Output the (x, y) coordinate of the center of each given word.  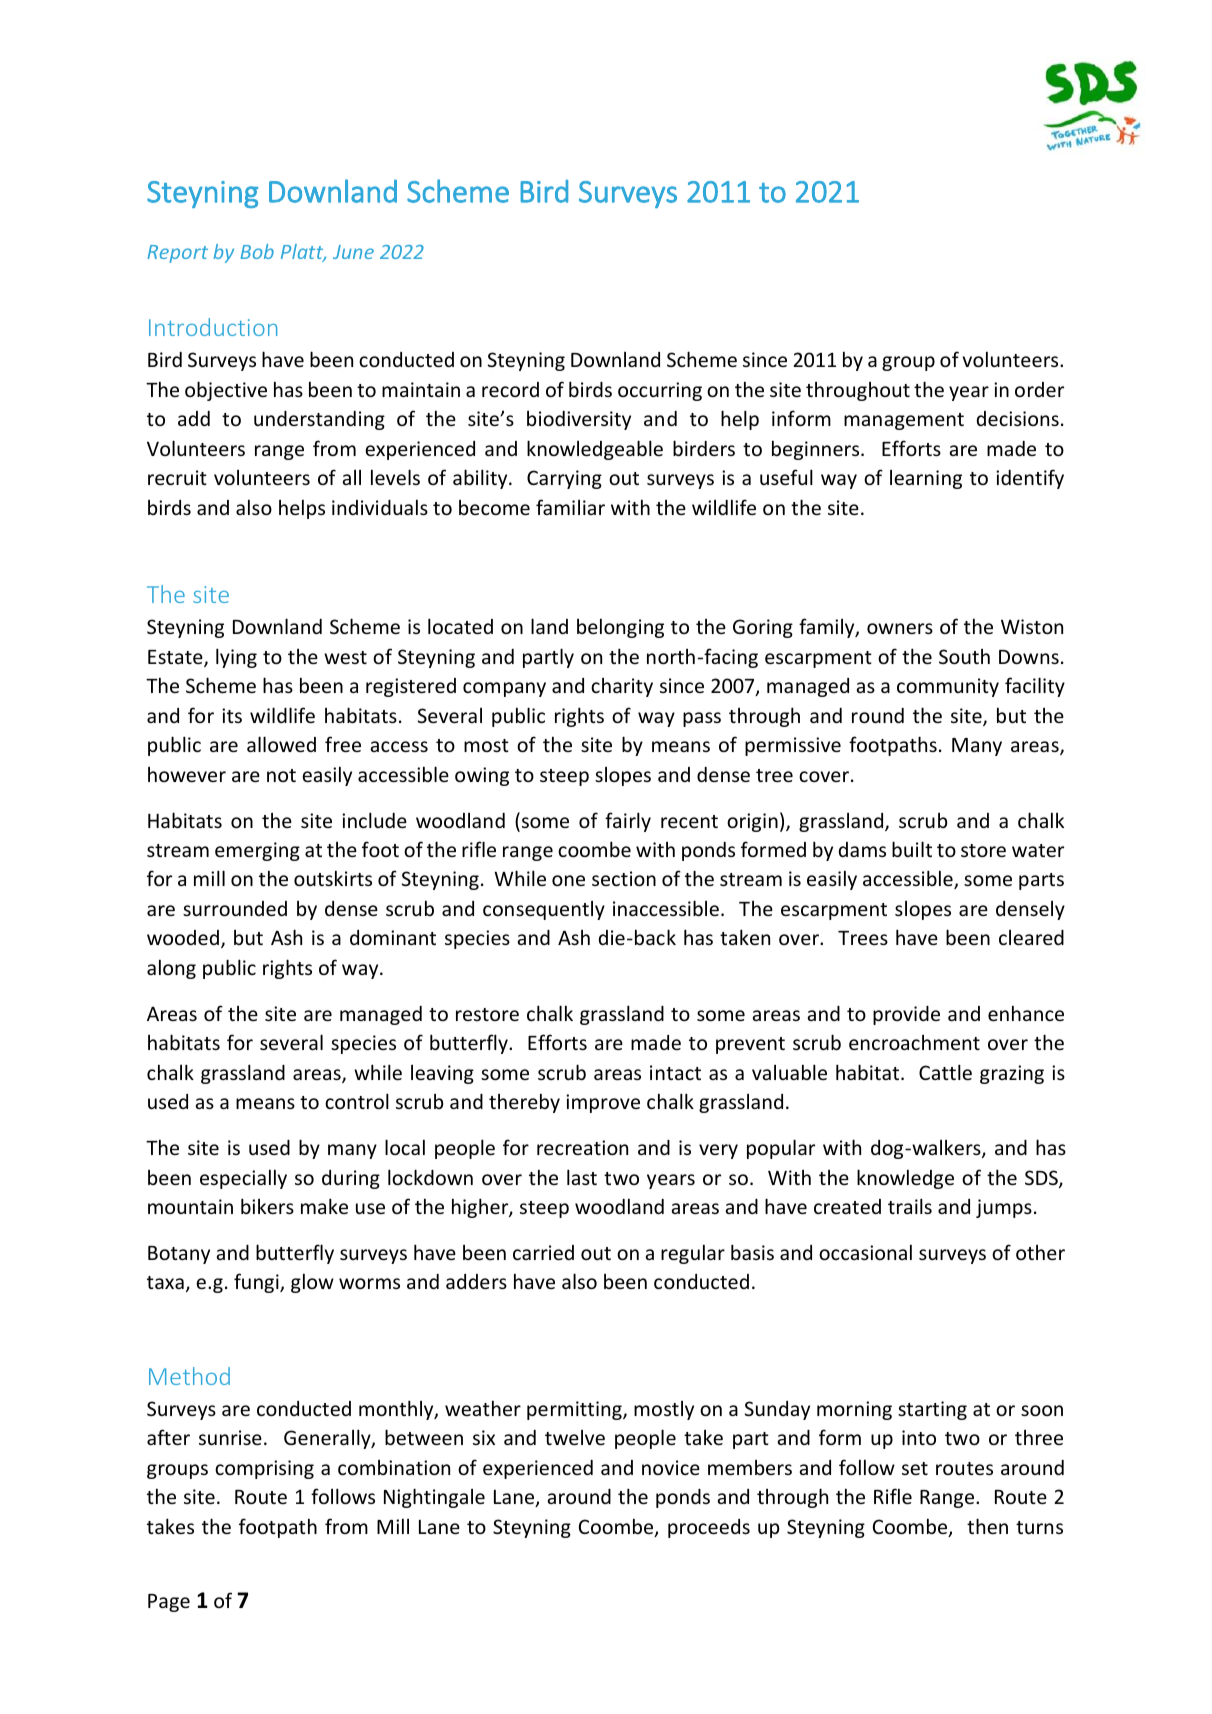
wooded (183, 937)
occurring (660, 391)
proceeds (709, 1528)
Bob (257, 251)
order (1039, 389)
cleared (1031, 937)
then (987, 1526)
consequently (544, 910)
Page (169, 1603)
